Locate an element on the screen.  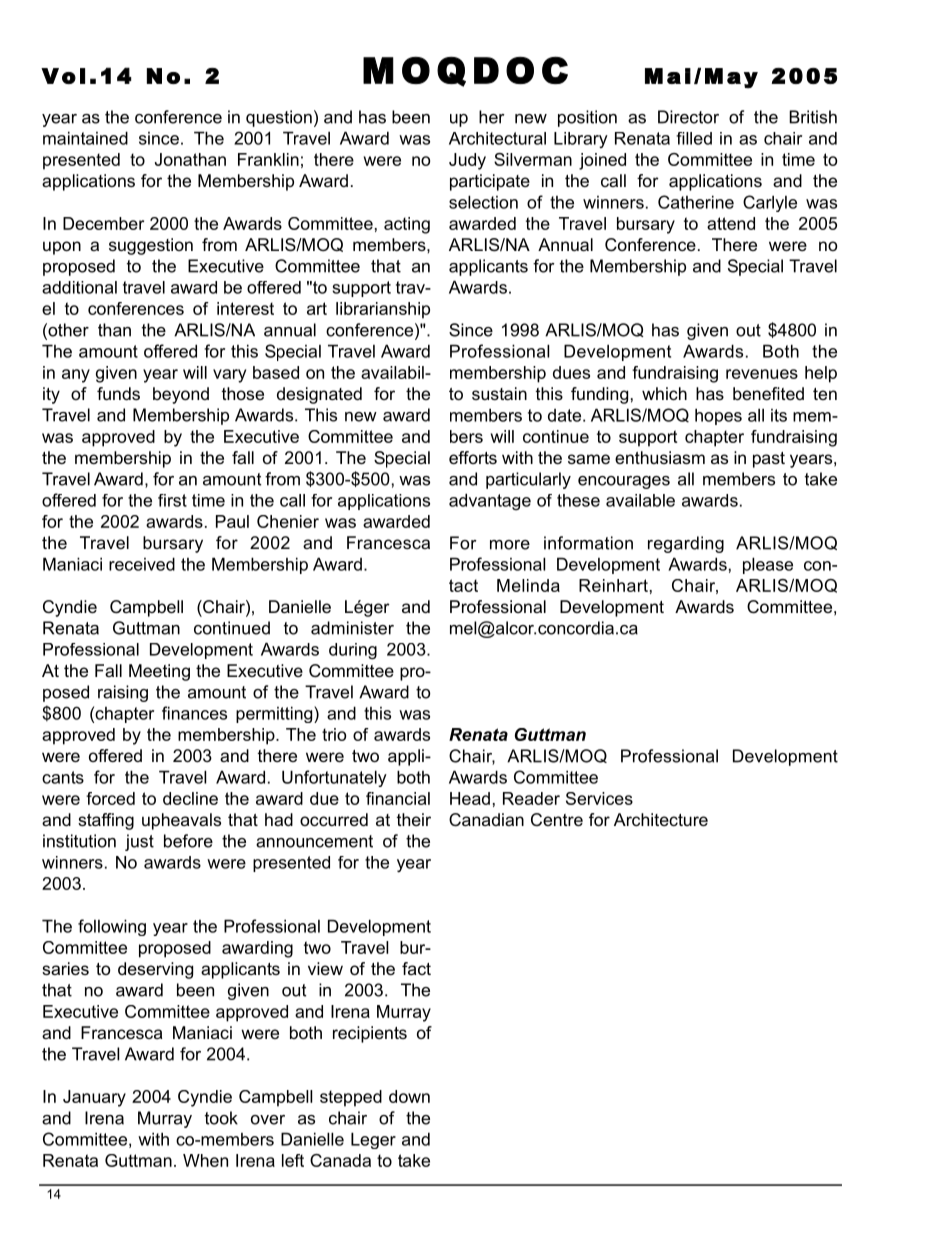
Meeting is located at coordinates (159, 672).
